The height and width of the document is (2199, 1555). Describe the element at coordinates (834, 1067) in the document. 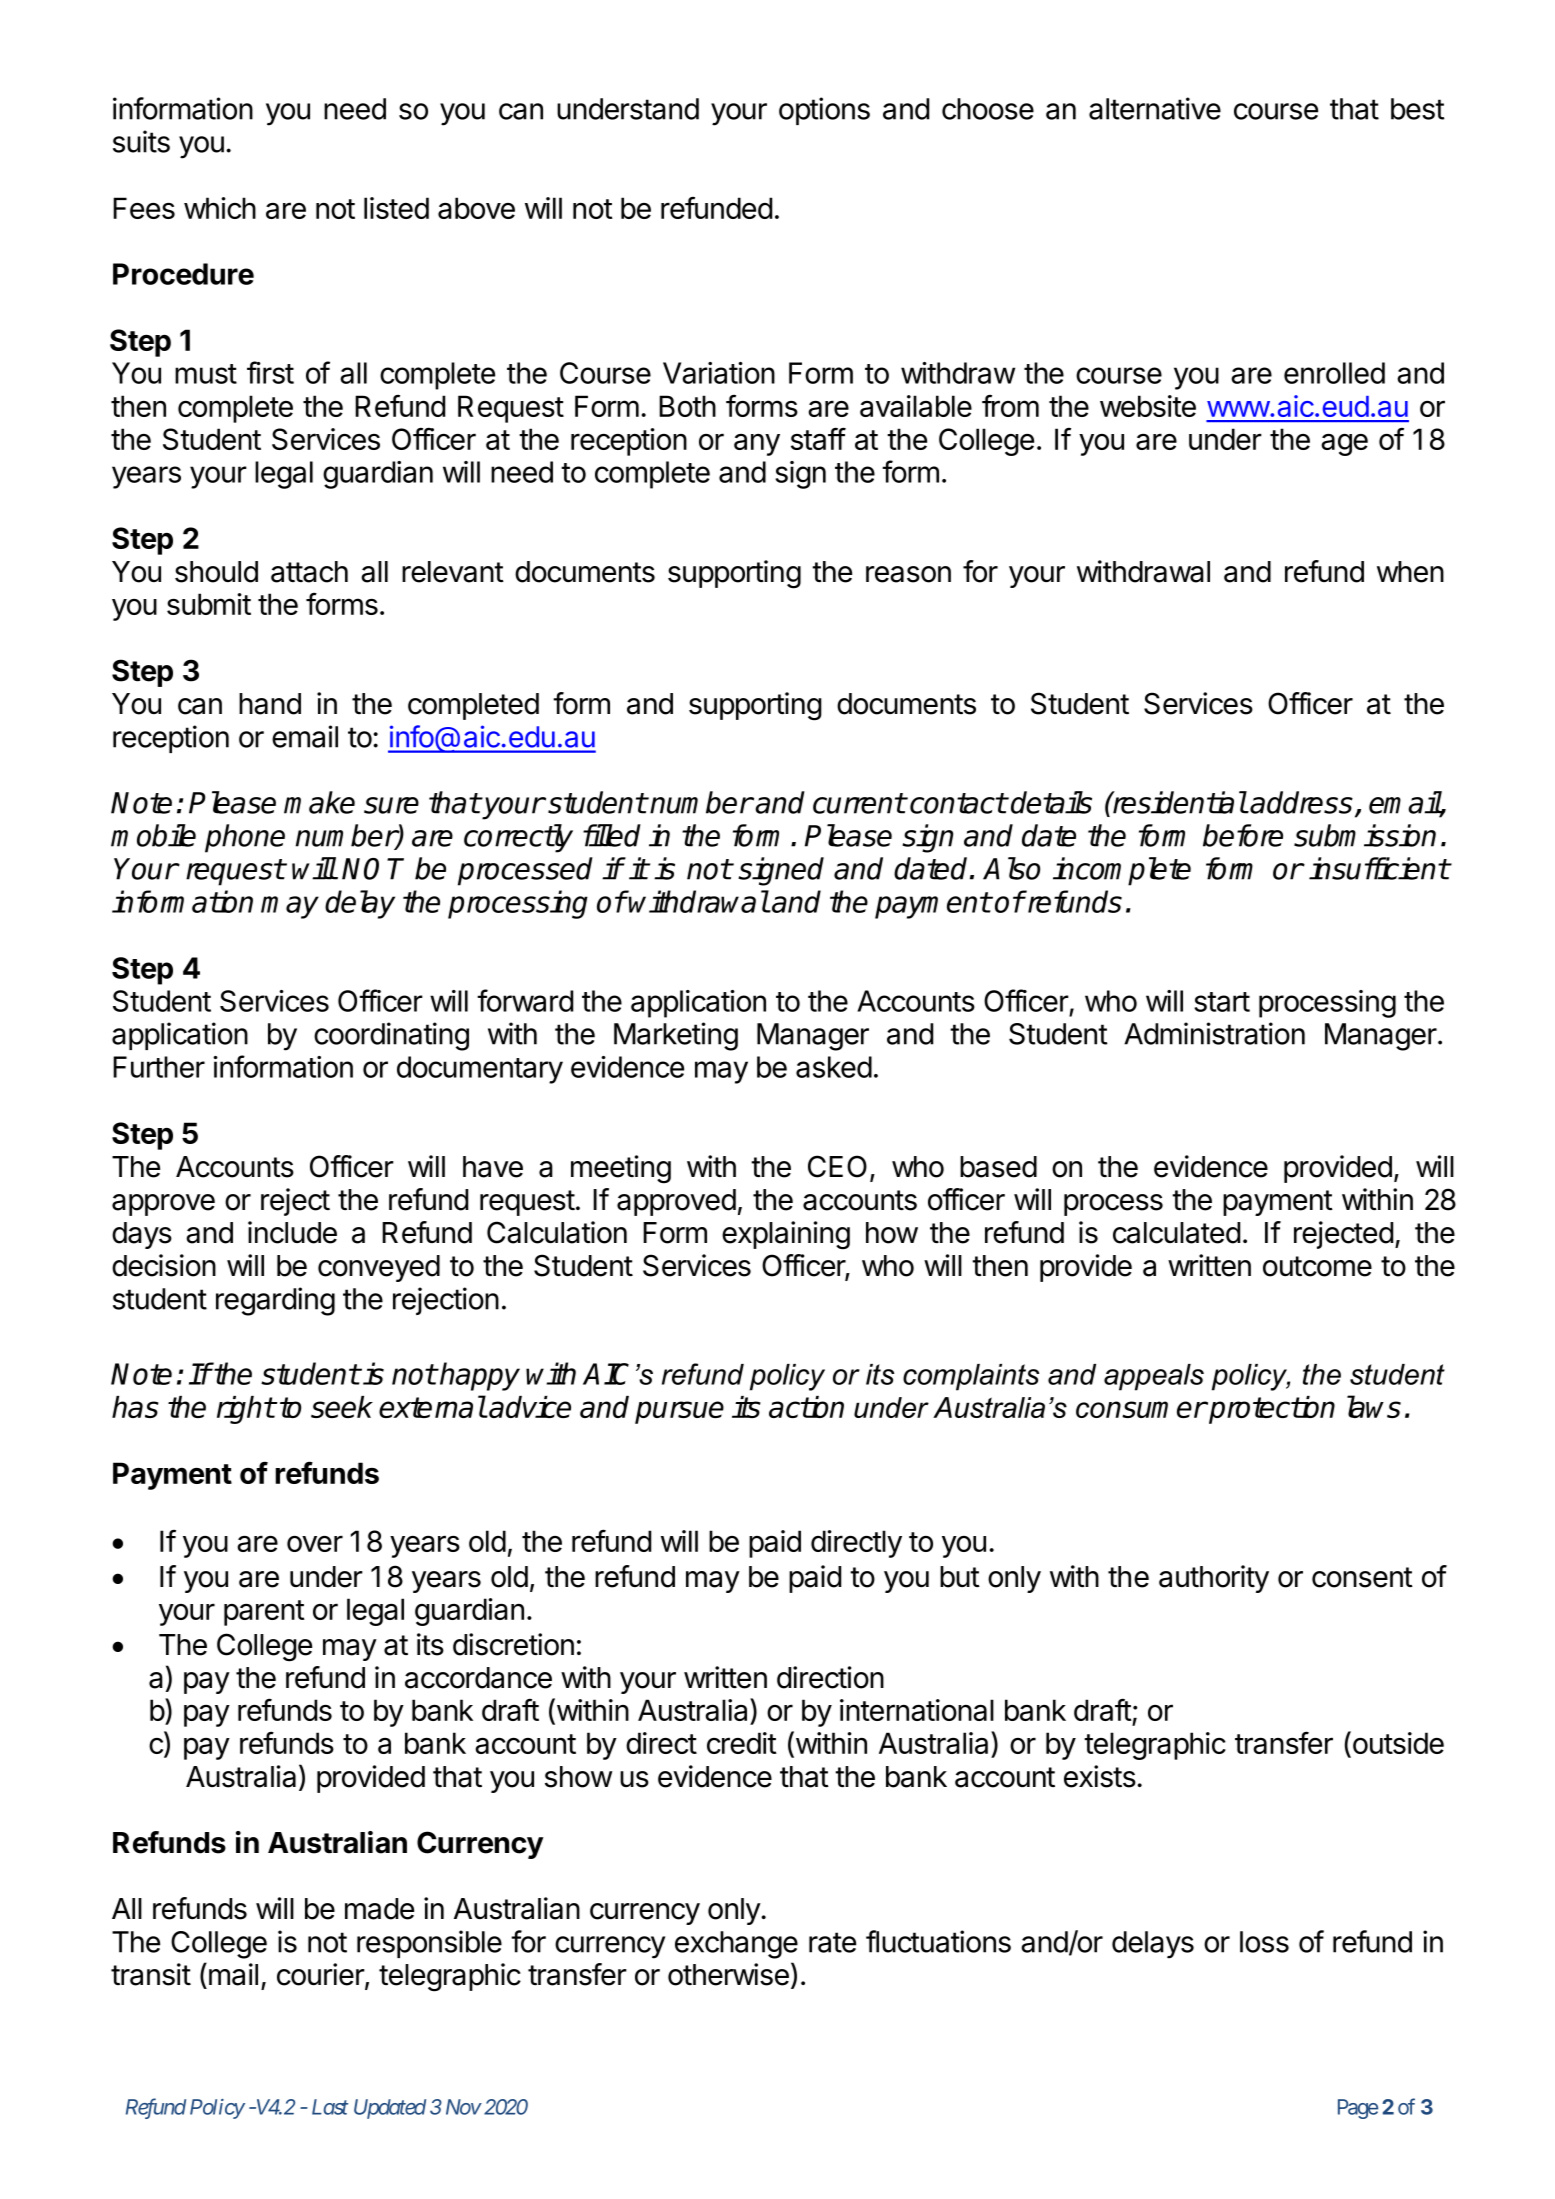

I see `asked` at that location.
